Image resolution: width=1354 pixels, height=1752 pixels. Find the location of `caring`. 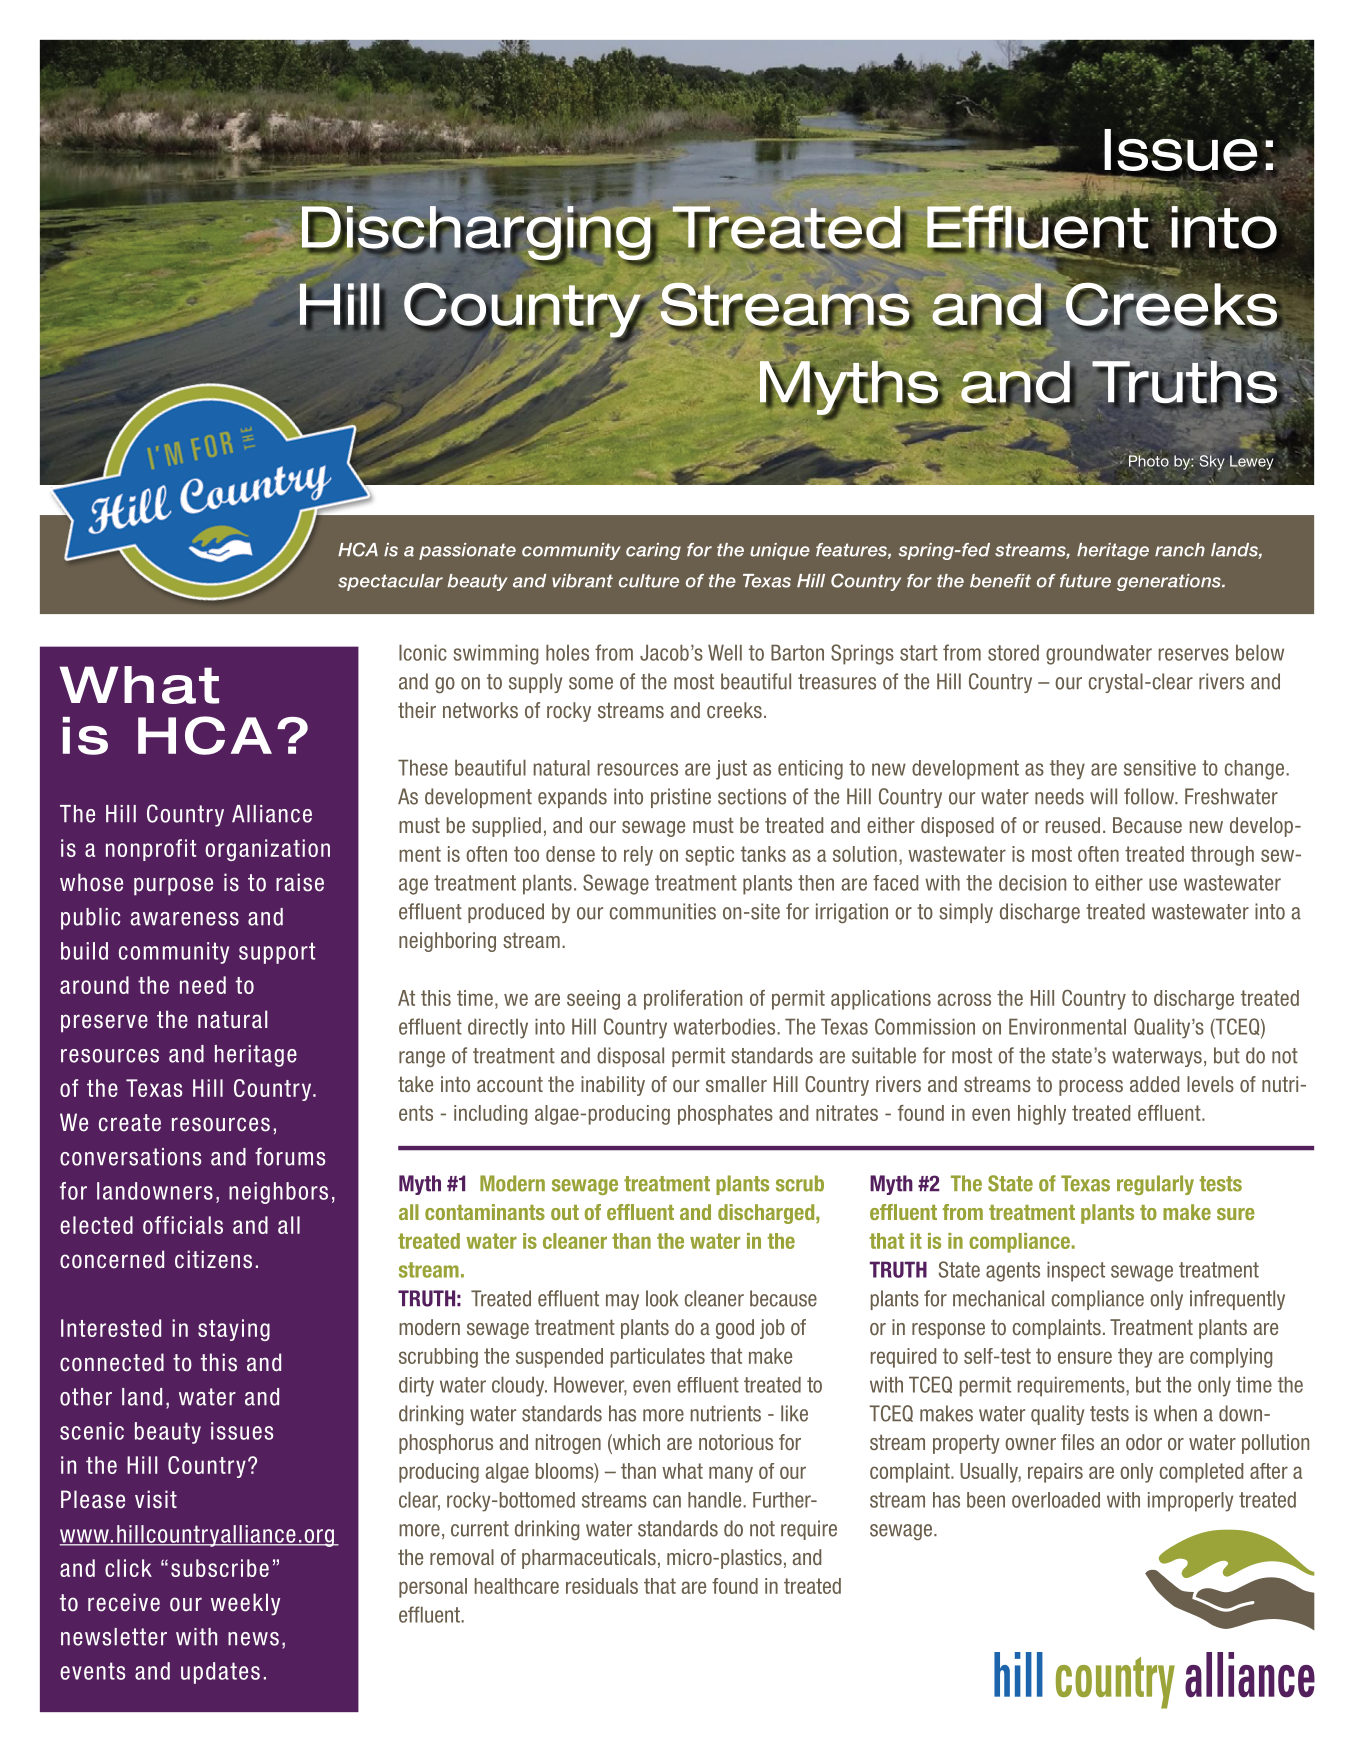

caring is located at coordinates (653, 551).
